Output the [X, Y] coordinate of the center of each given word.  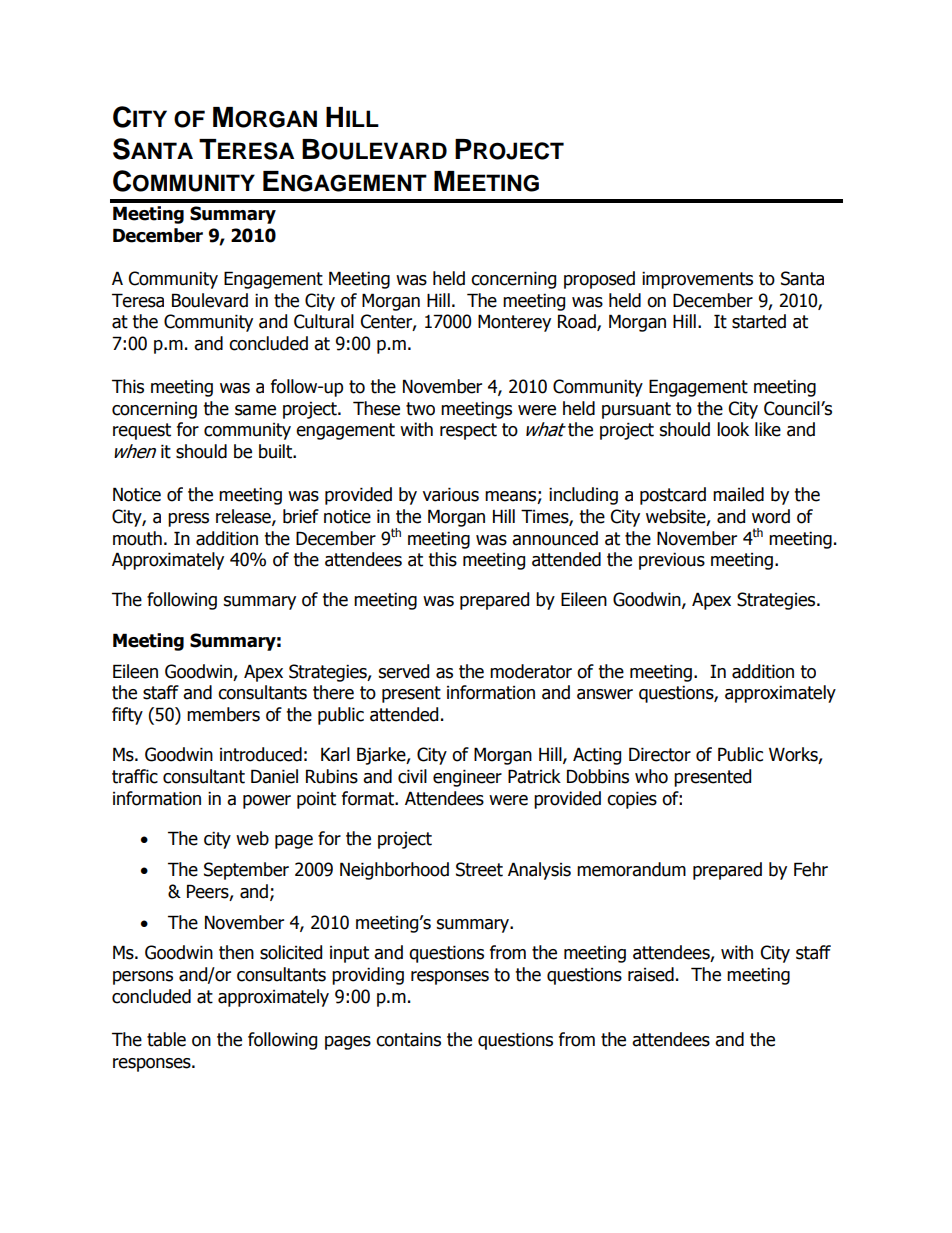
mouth [137, 538]
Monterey [514, 323]
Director [660, 754]
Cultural [324, 321]
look [733, 429]
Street [479, 869]
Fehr [811, 869]
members [223, 714]
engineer [467, 778]
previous [672, 561]
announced [555, 538]
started [759, 321]
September [246, 871]
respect [468, 431]
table [166, 1039]
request [142, 431]
